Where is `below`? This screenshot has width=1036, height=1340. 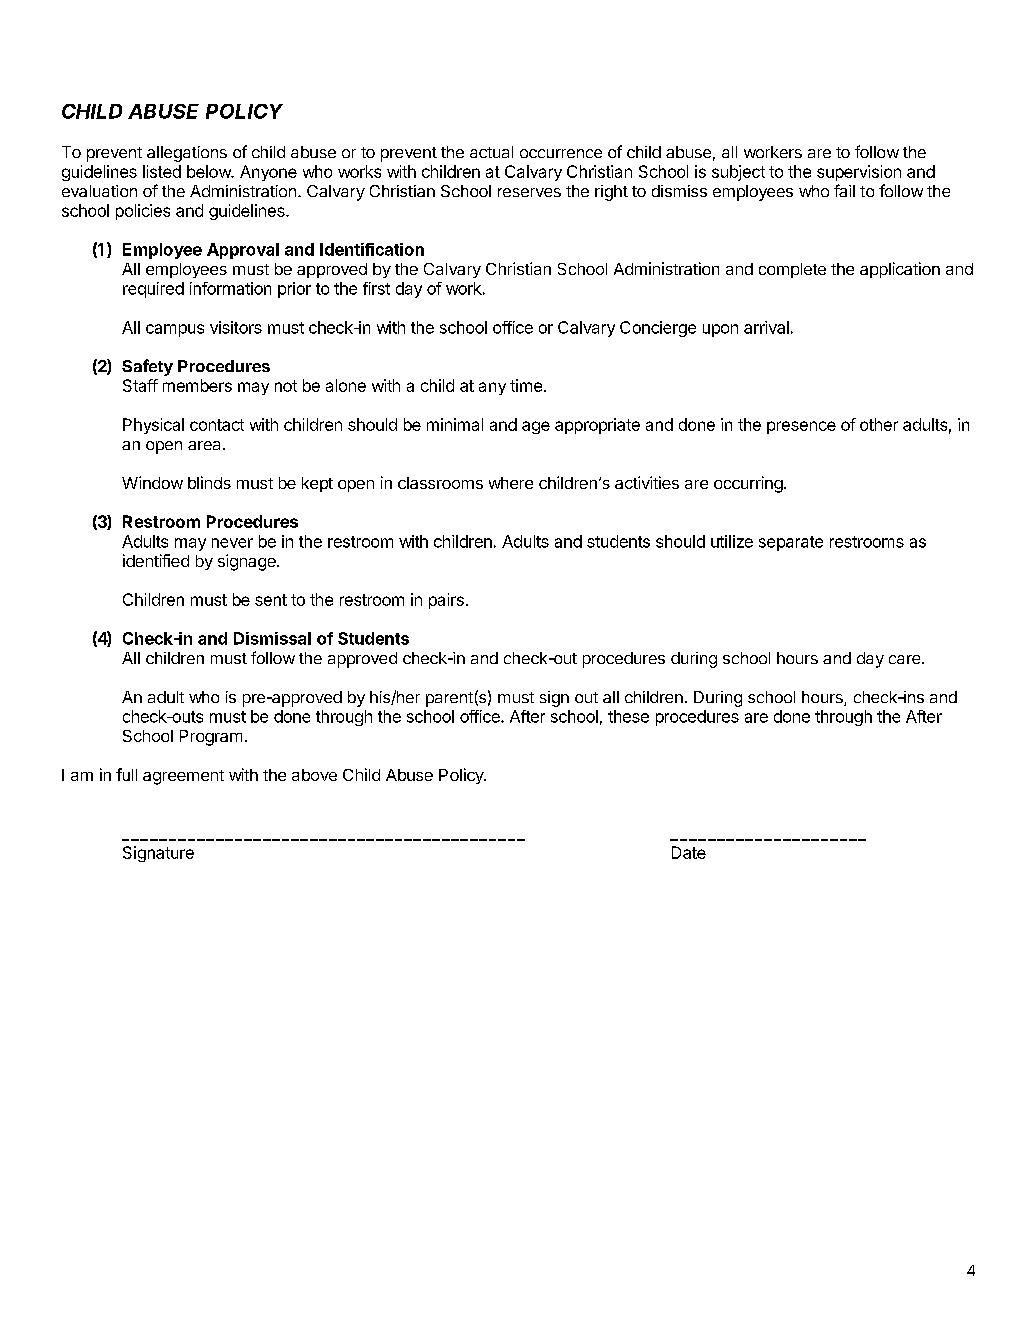
below is located at coordinates (210, 171).
